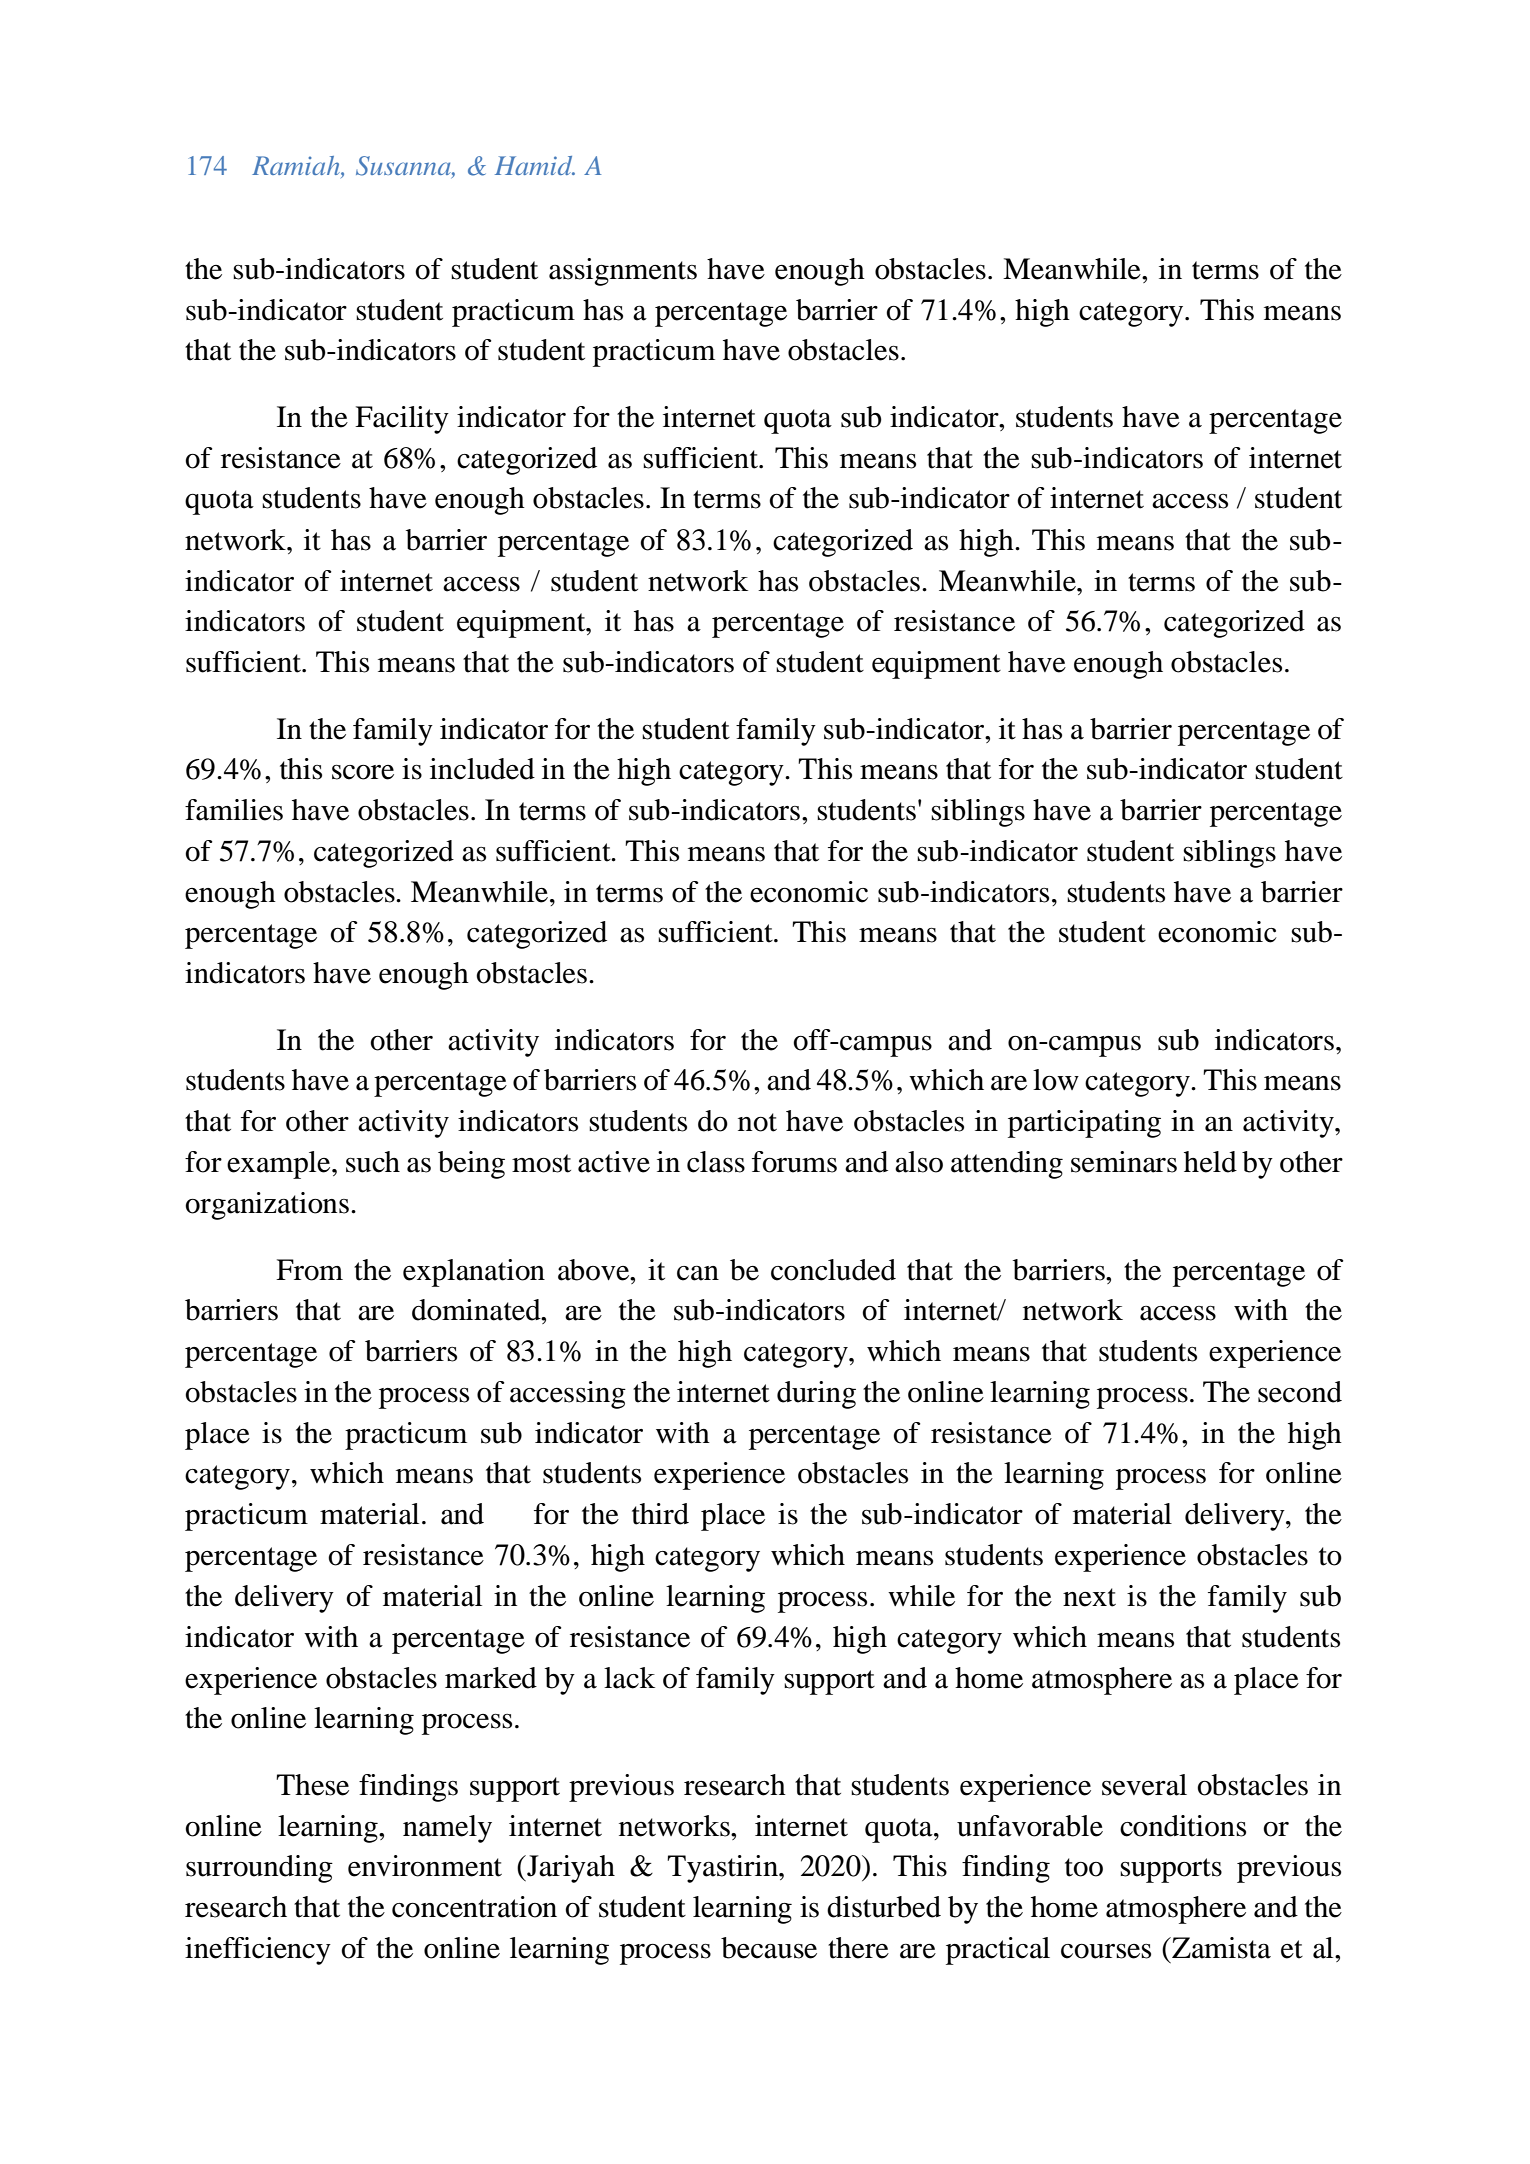  I want to click on such, so click(373, 1162).
